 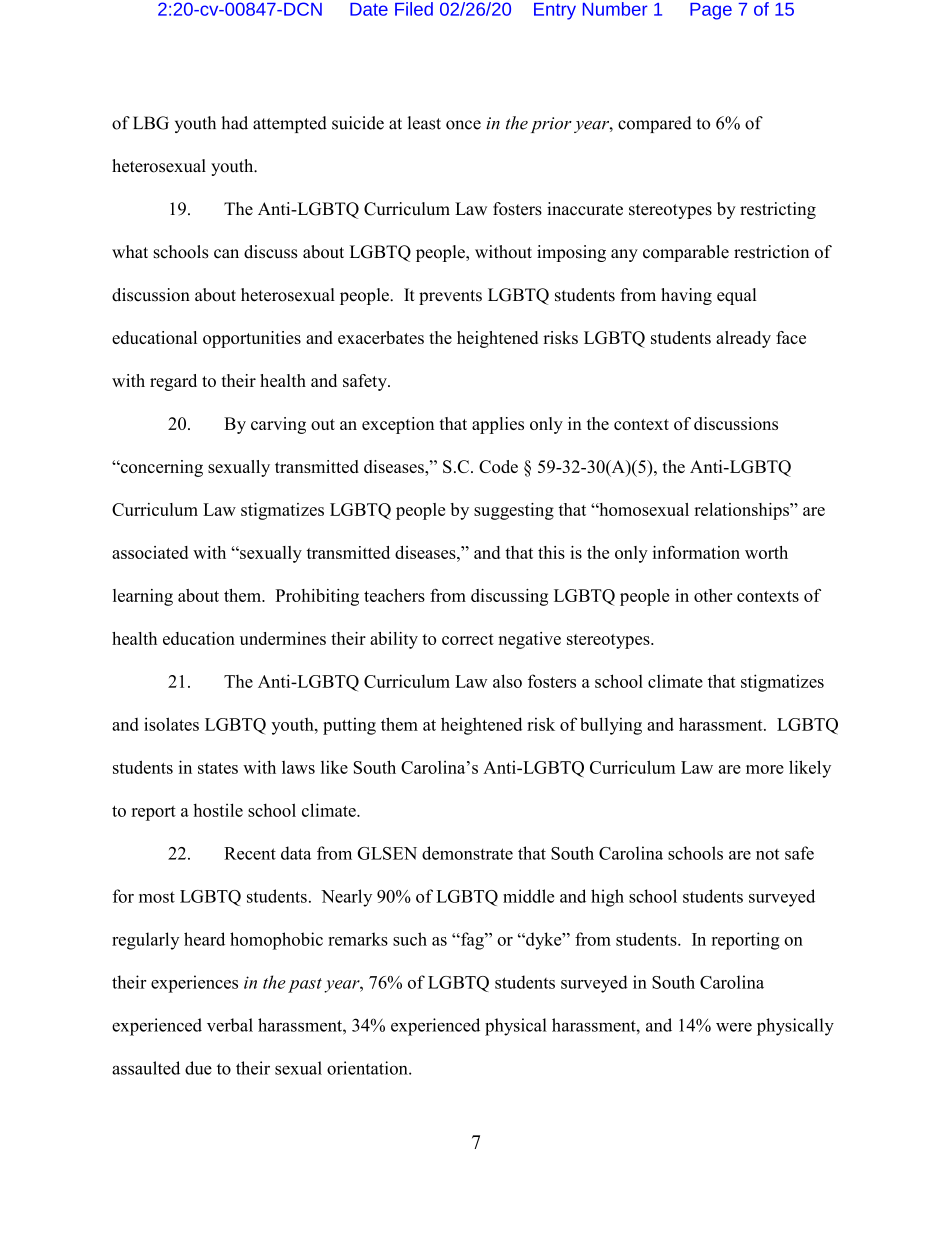 What do you see at coordinates (173, 382) in the screenshot?
I see `regard` at bounding box center [173, 382].
